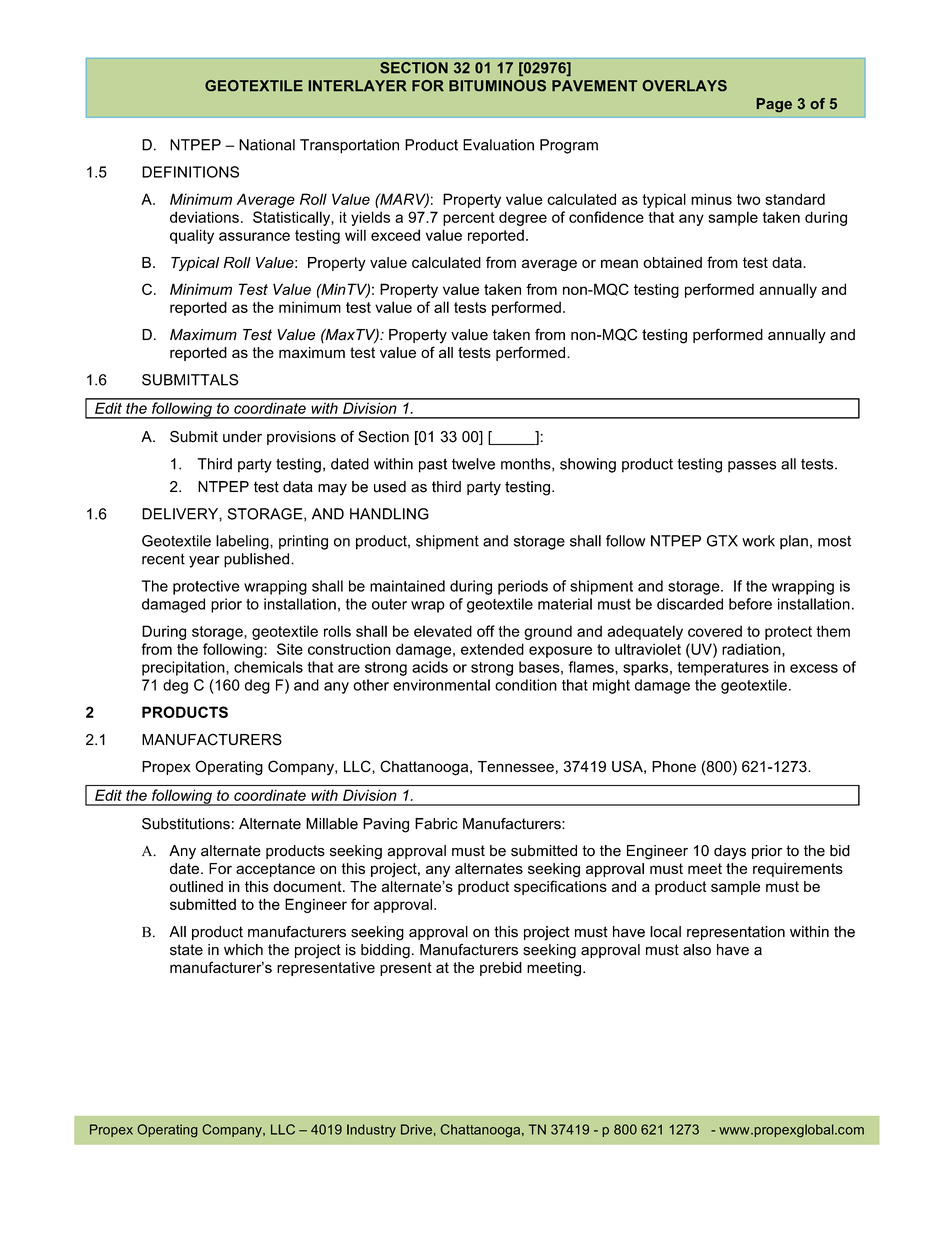 The image size is (952, 1233). What do you see at coordinates (697, 950) in the document?
I see `also` at bounding box center [697, 950].
